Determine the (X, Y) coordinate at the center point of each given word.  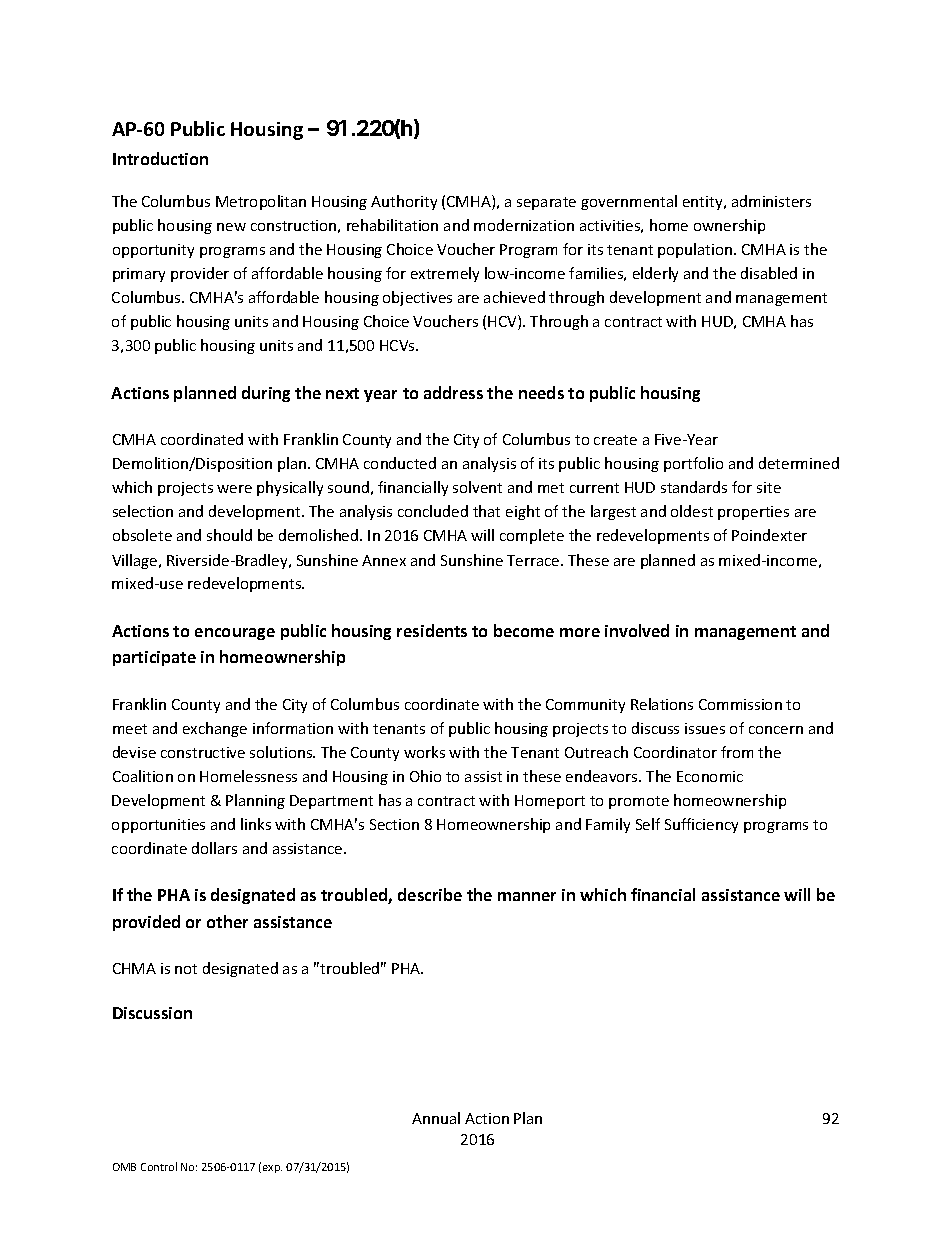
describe (430, 894)
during (266, 394)
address (453, 392)
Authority (404, 202)
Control (159, 1166)
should (229, 535)
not (186, 969)
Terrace (534, 560)
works (424, 752)
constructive (203, 752)
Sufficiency (701, 825)
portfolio (693, 464)
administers (771, 201)
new (231, 227)
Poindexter (769, 535)
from (737, 752)
